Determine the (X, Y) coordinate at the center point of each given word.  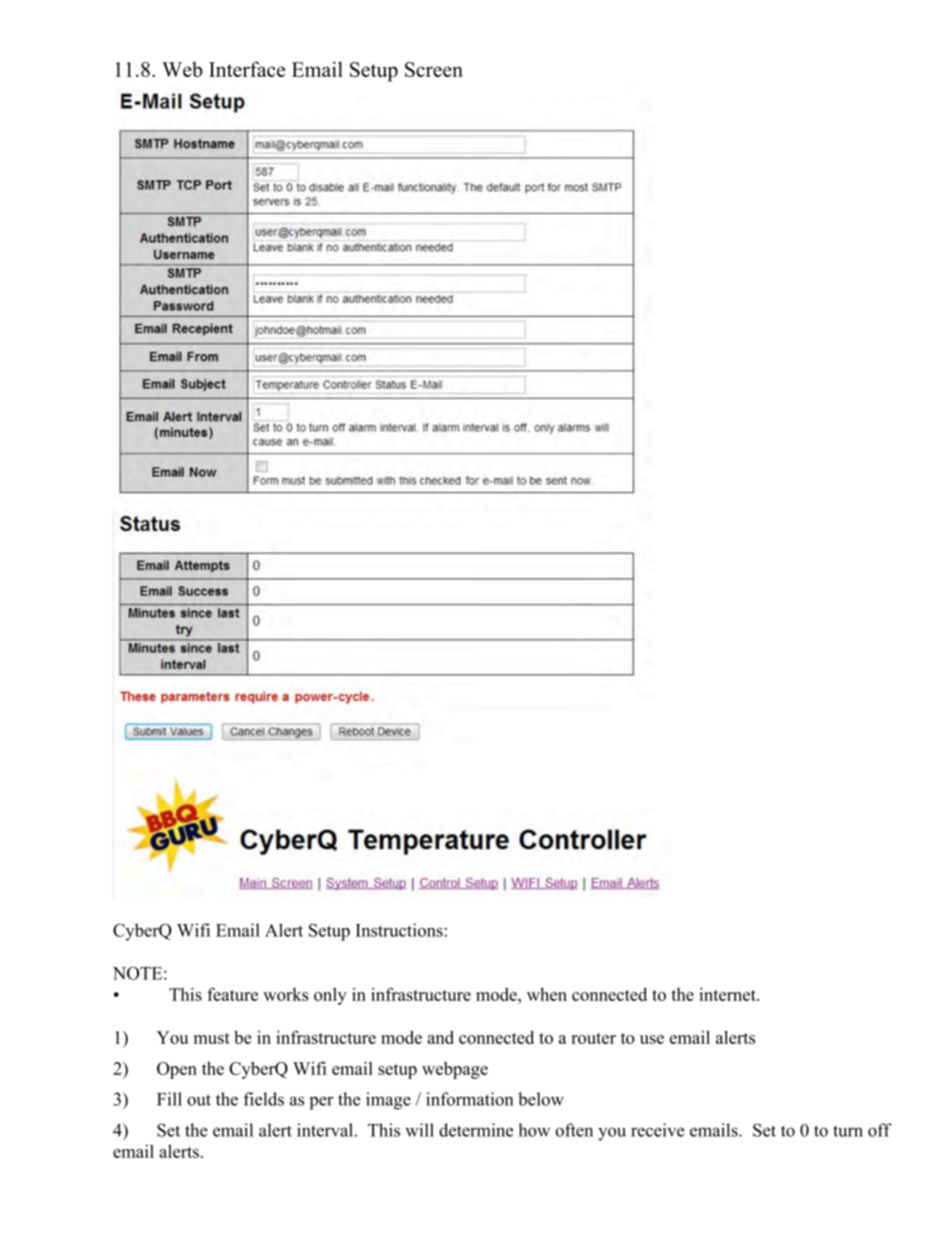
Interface (247, 69)
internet (728, 994)
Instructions (399, 930)
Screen (434, 69)
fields (264, 1099)
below (541, 1099)
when (547, 994)
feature (232, 994)
